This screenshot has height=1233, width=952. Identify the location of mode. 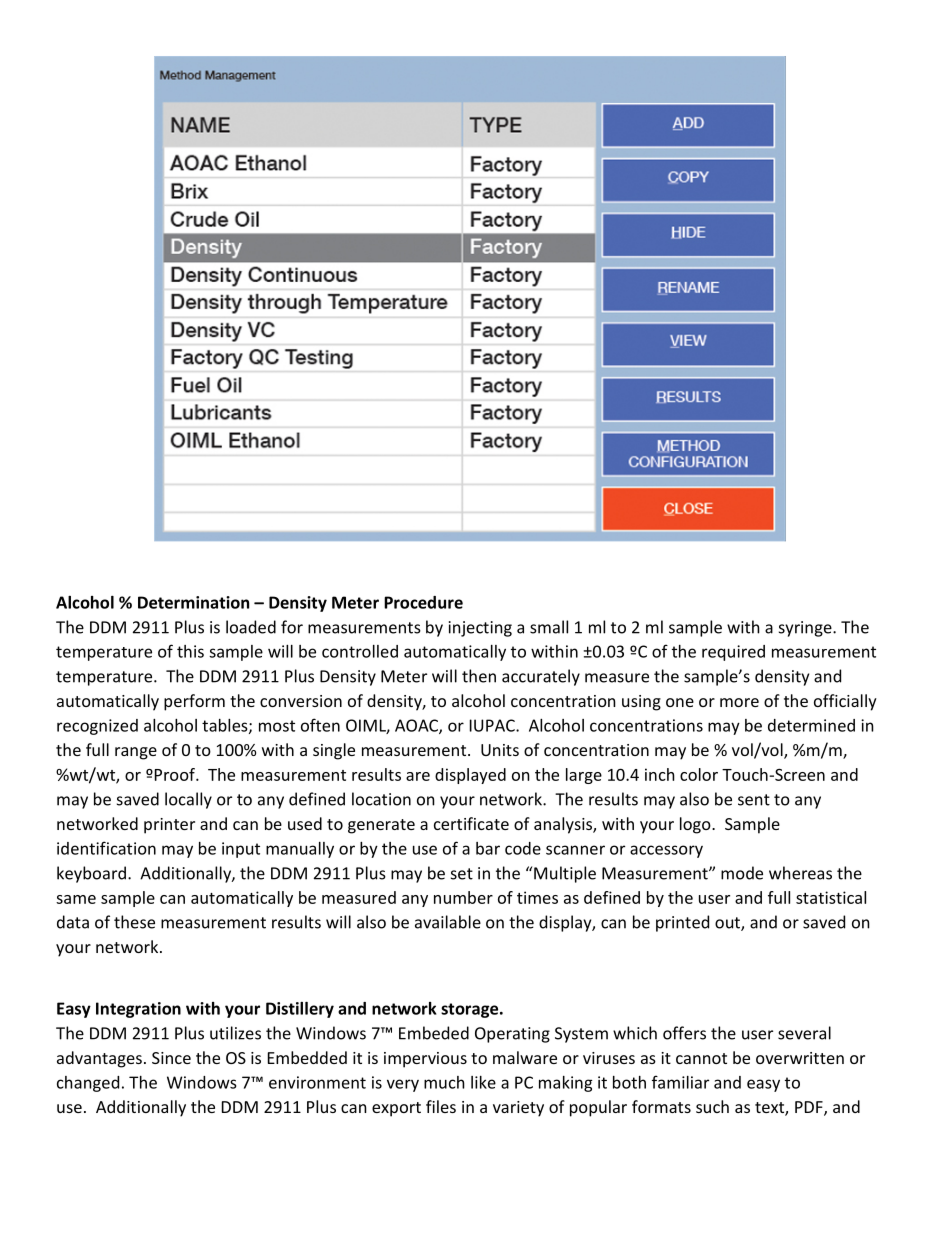
(742, 873).
